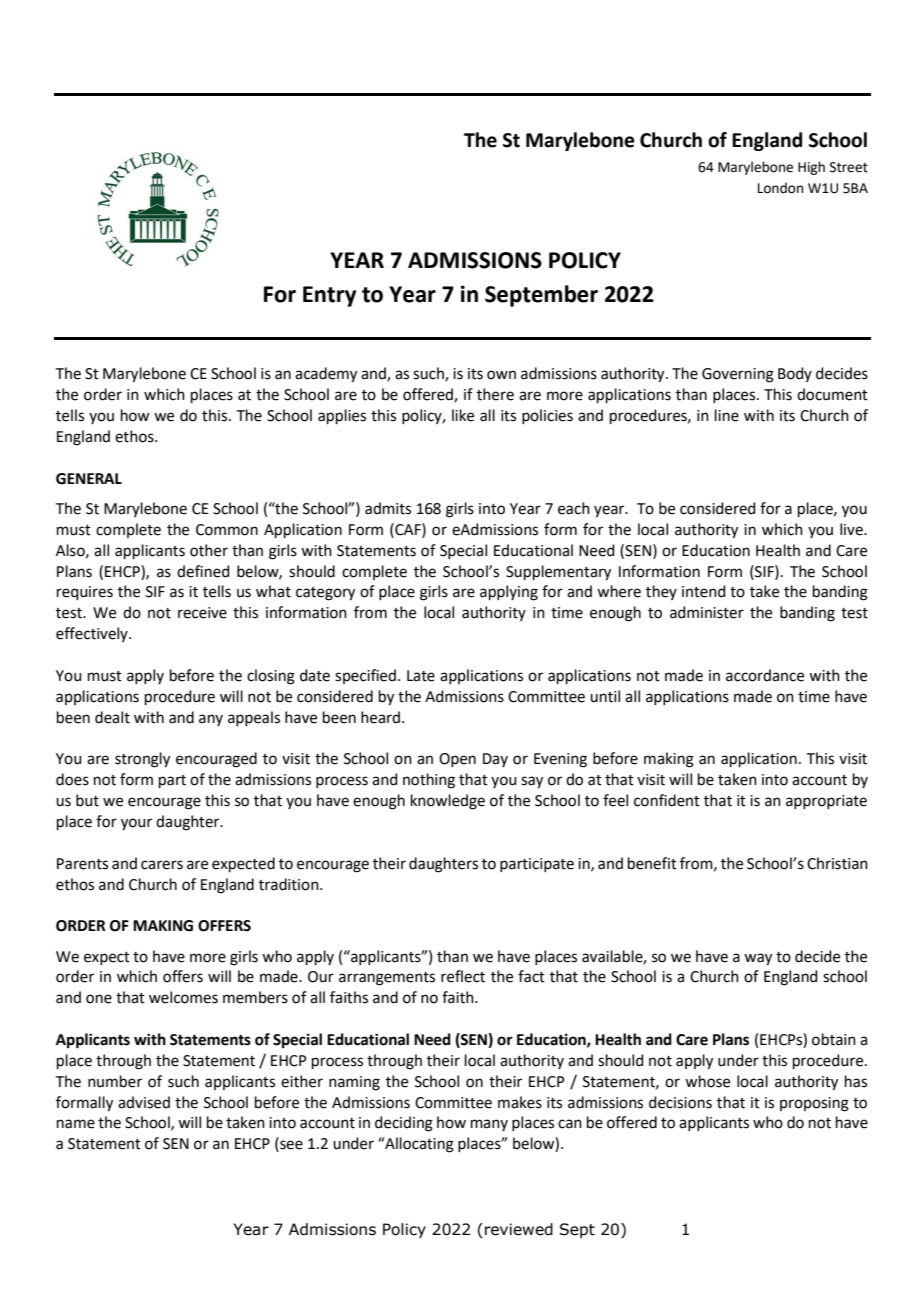 The height and width of the screenshot is (1308, 924). What do you see at coordinates (421, 676) in the screenshot?
I see `Late` at bounding box center [421, 676].
